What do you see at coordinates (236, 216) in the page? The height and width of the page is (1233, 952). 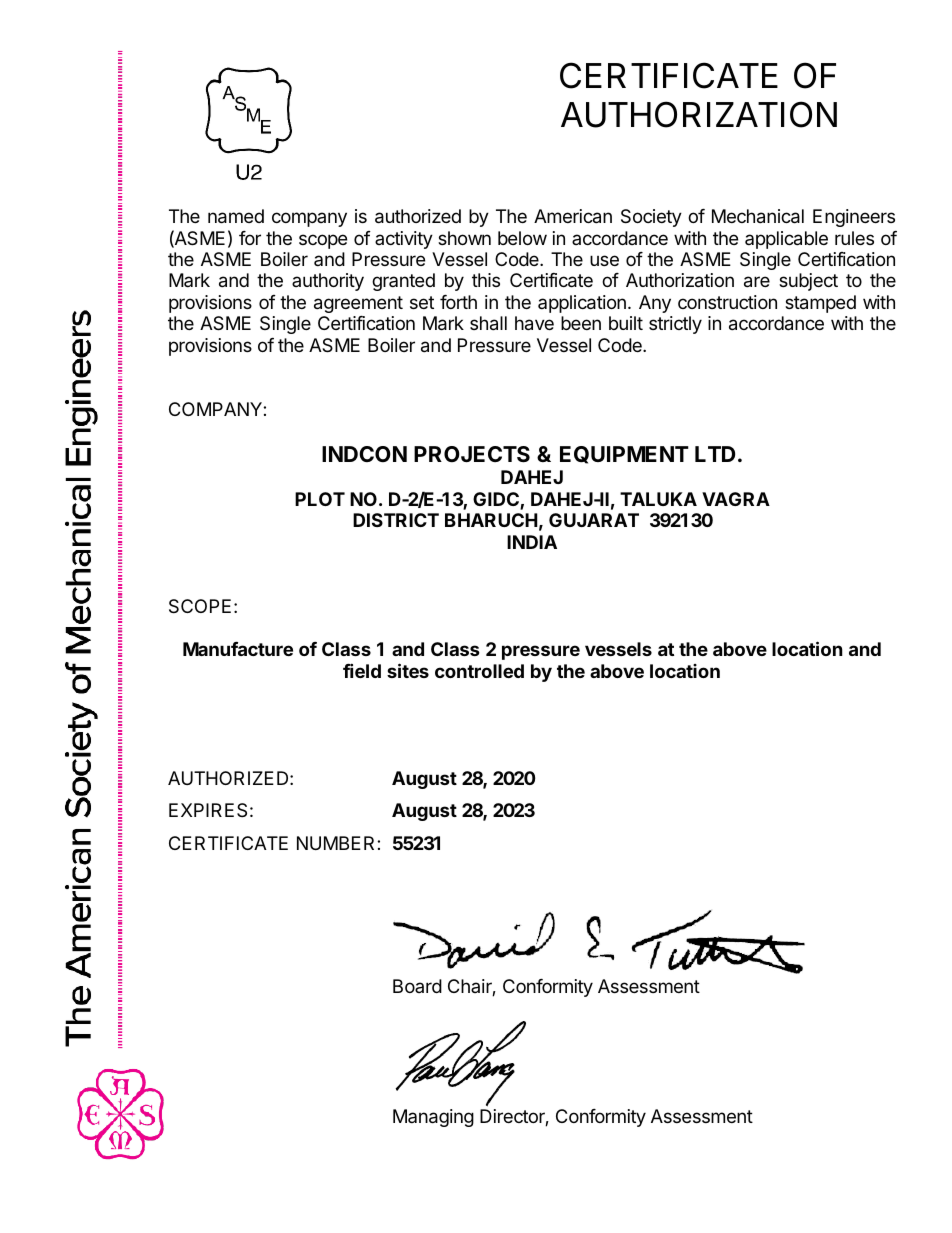 I see `named` at bounding box center [236, 216].
